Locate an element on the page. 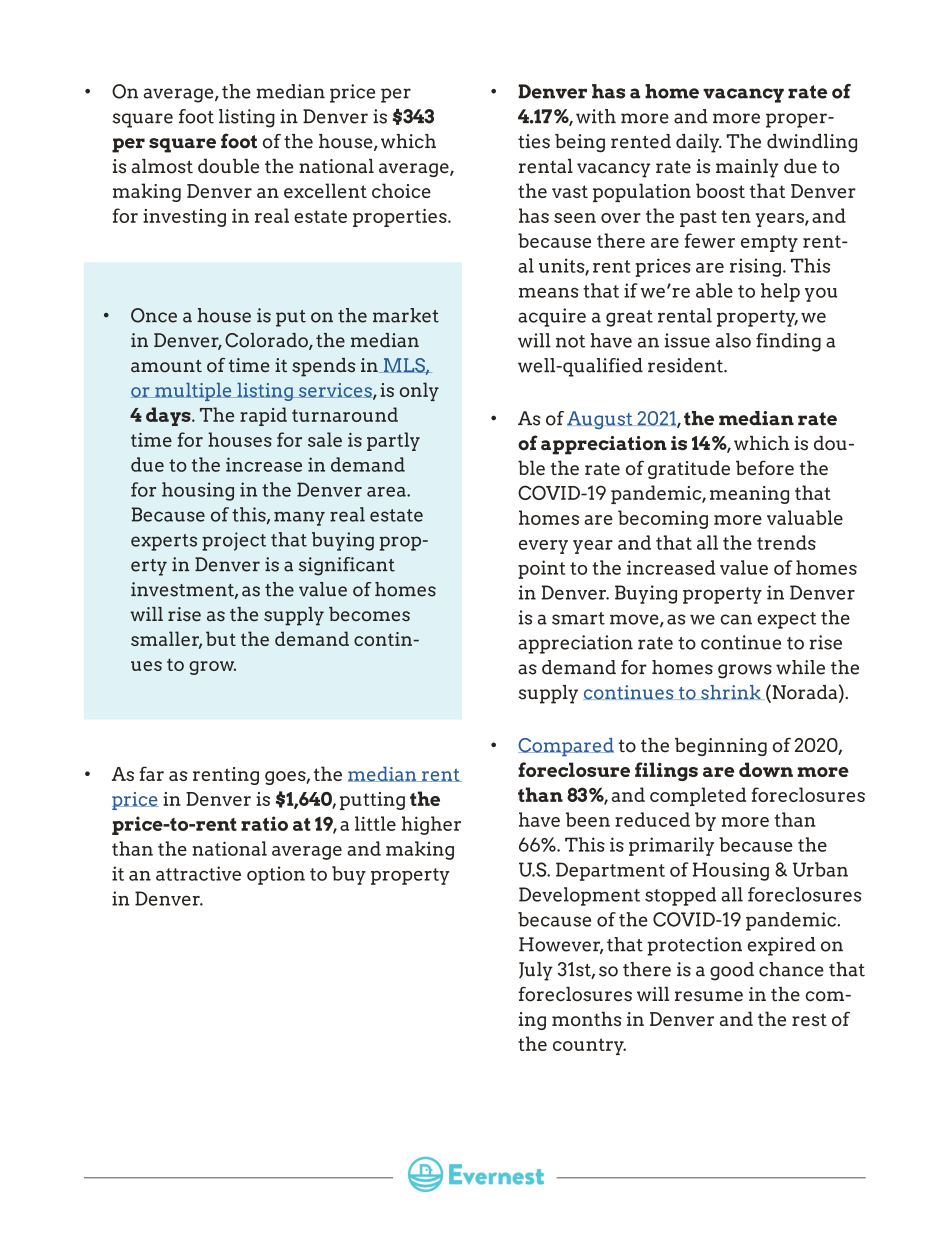  mainly is located at coordinates (747, 168).
